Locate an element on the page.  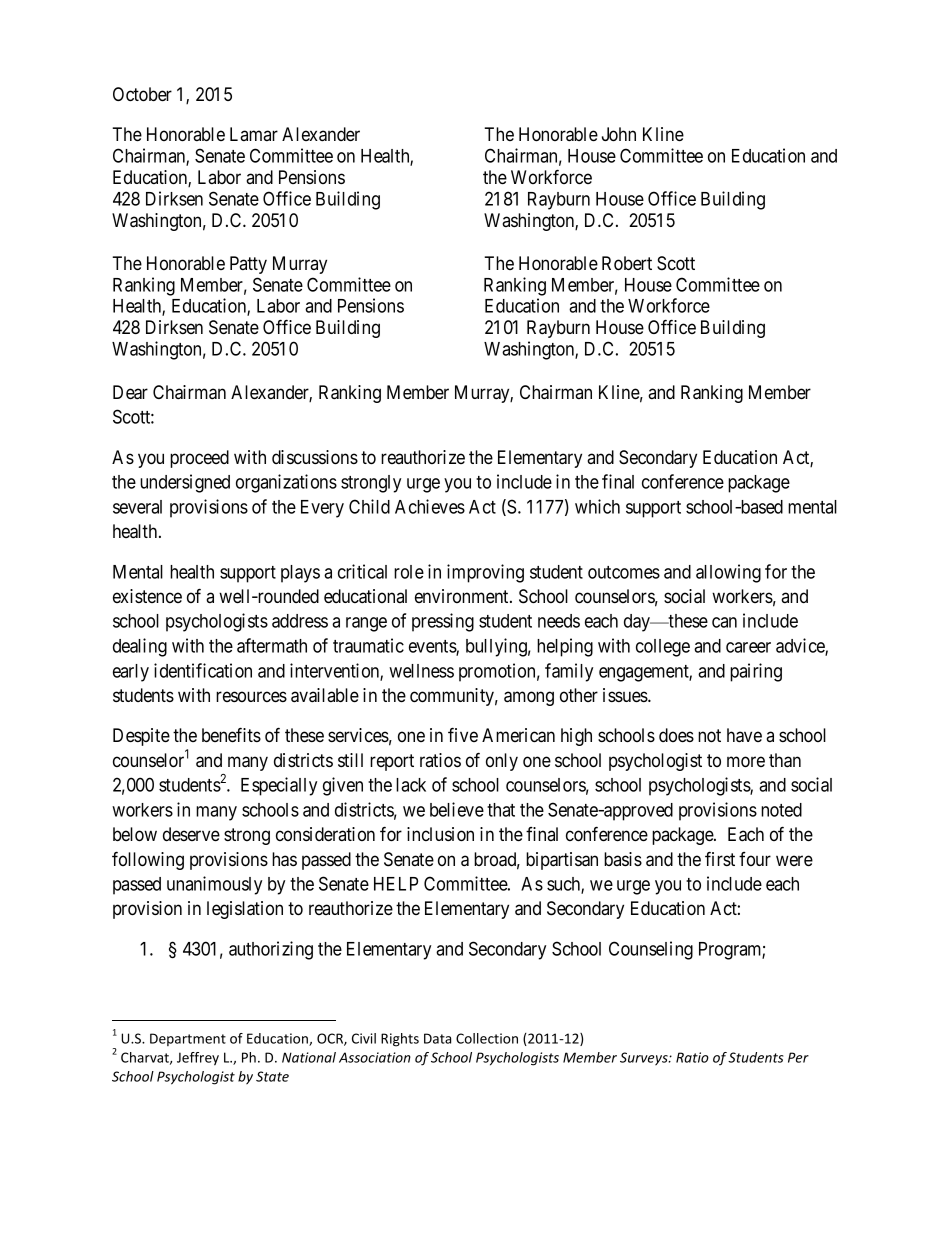
Robert is located at coordinates (627, 263).
